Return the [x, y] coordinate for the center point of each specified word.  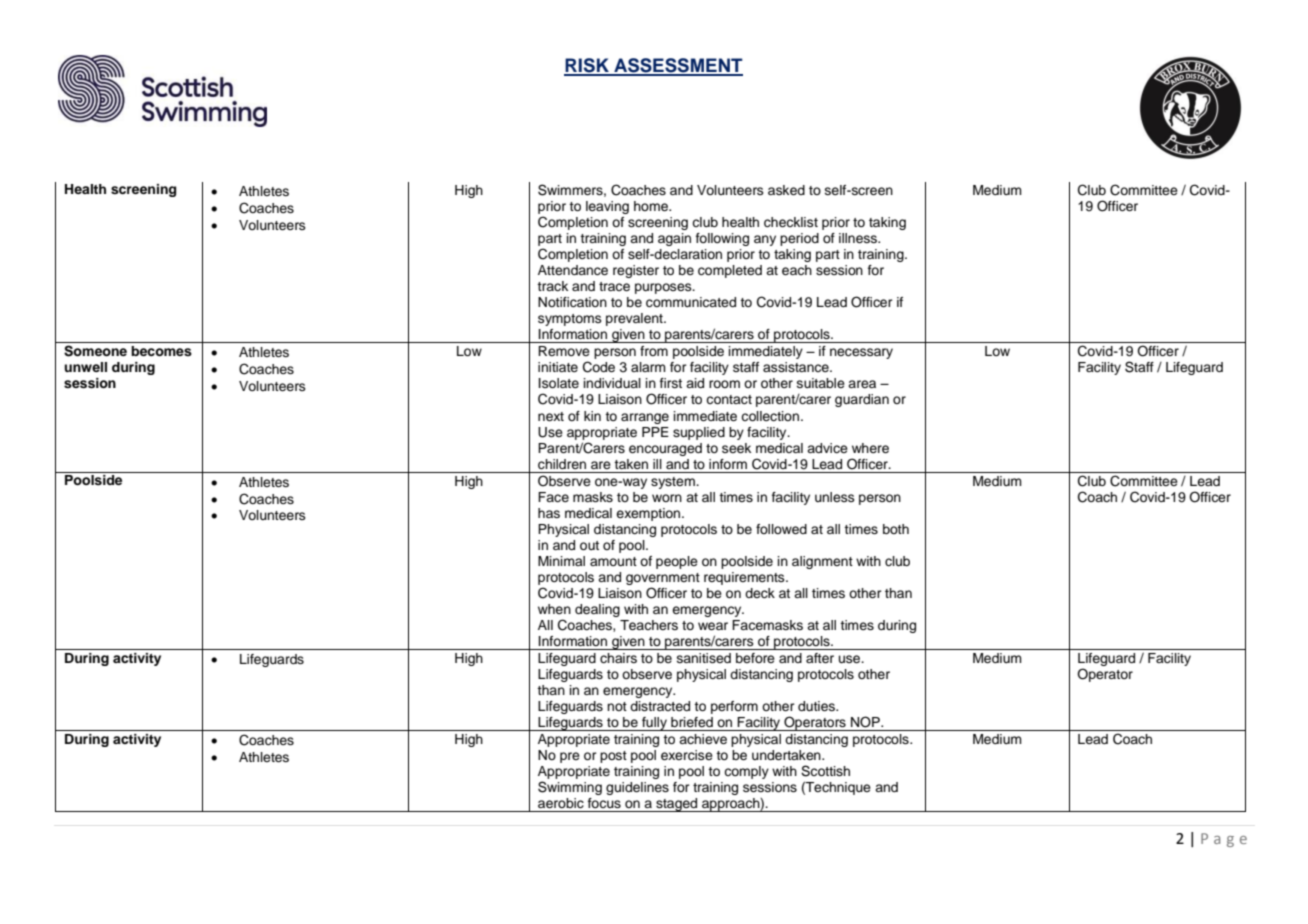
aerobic [561, 803]
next [551, 416]
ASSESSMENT [677, 66]
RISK [587, 66]
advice [827, 448]
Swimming [570, 788]
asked [786, 190]
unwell [85, 367]
